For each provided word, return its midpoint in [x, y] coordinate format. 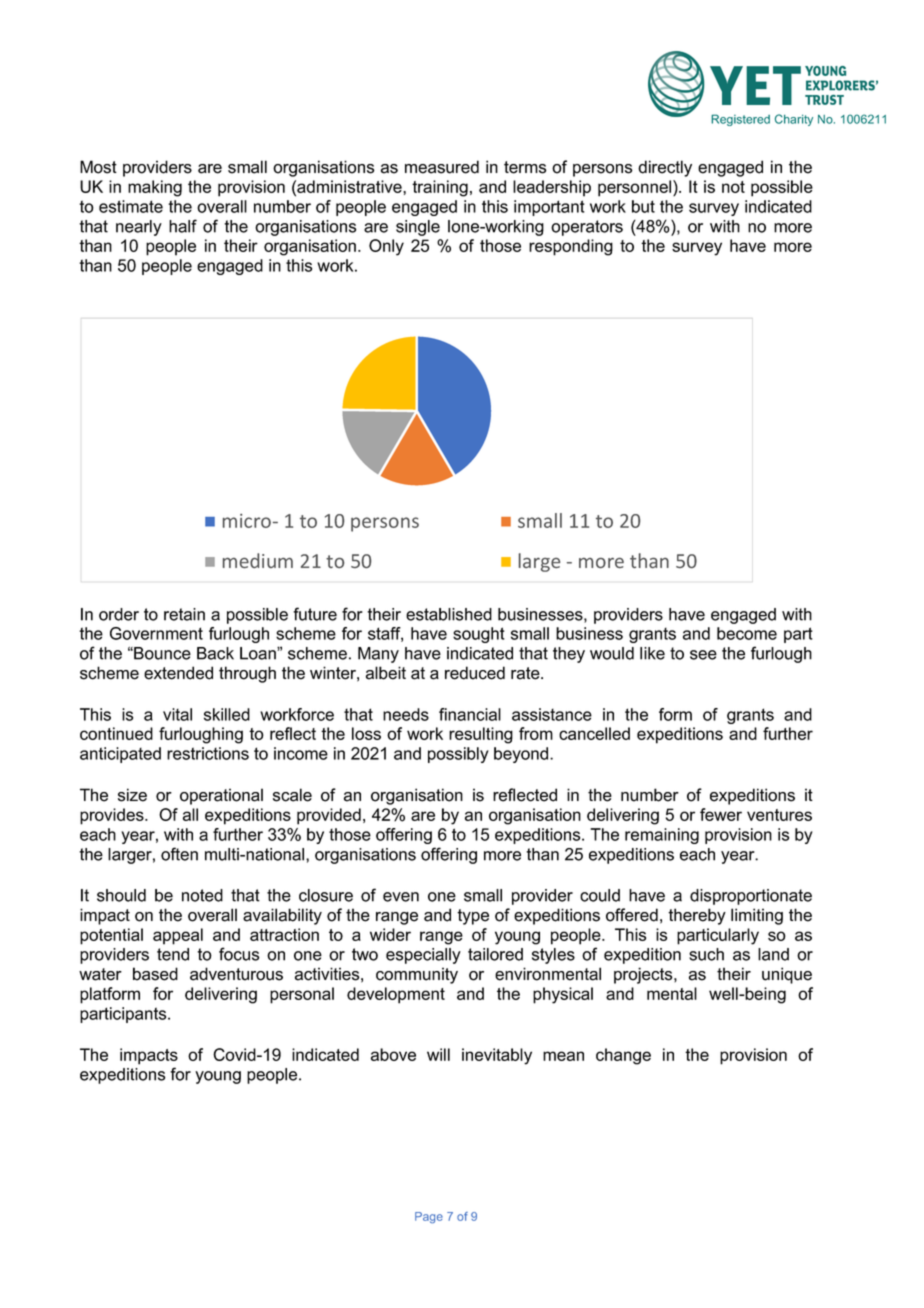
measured [442, 167]
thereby [697, 916]
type [473, 917]
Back [215, 653]
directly [665, 168]
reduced [475, 673]
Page [429, 1217]
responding [571, 247]
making [155, 188]
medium [258, 560]
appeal [178, 936]
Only [386, 247]
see [703, 655]
